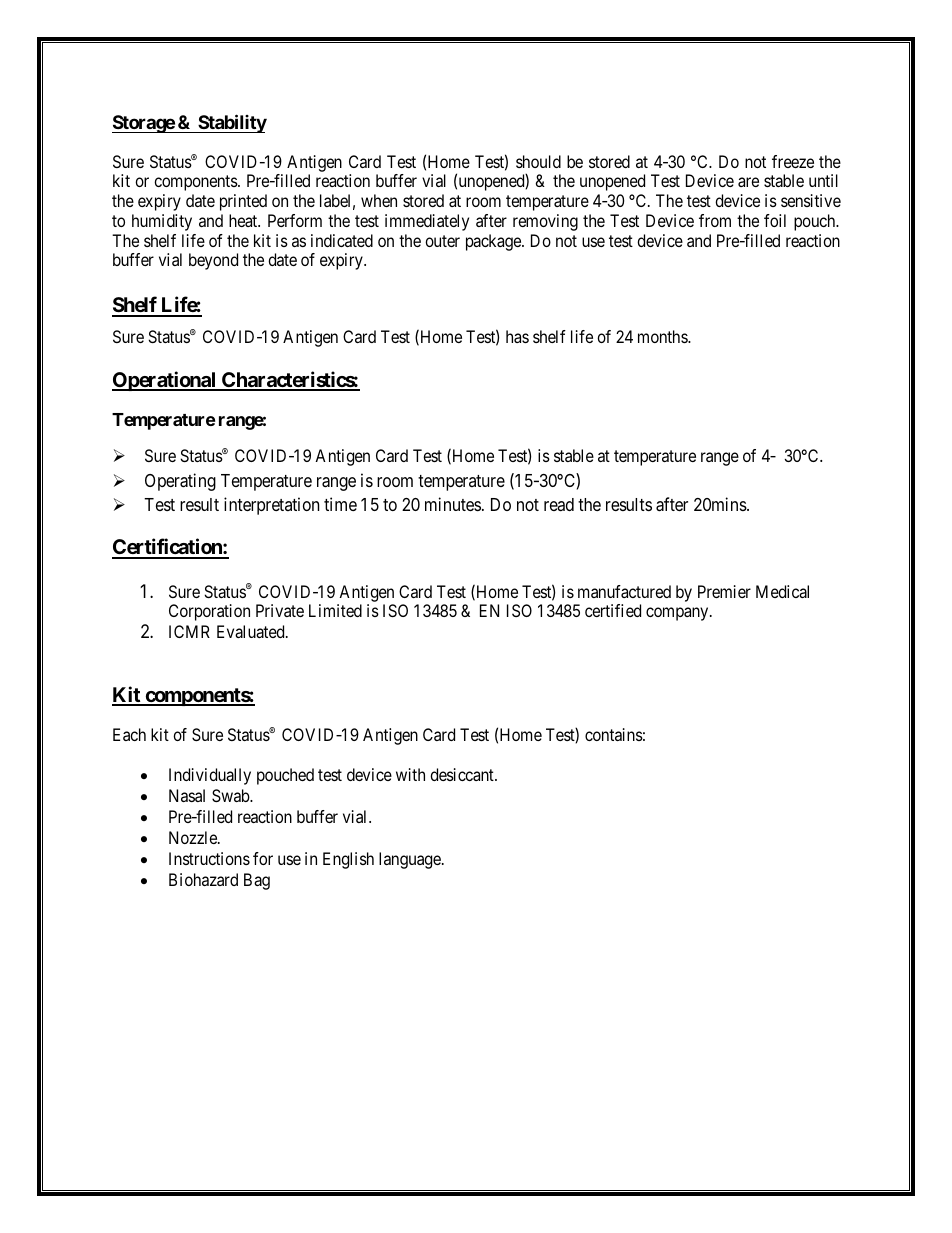  I want to click on Operating, so click(180, 482).
